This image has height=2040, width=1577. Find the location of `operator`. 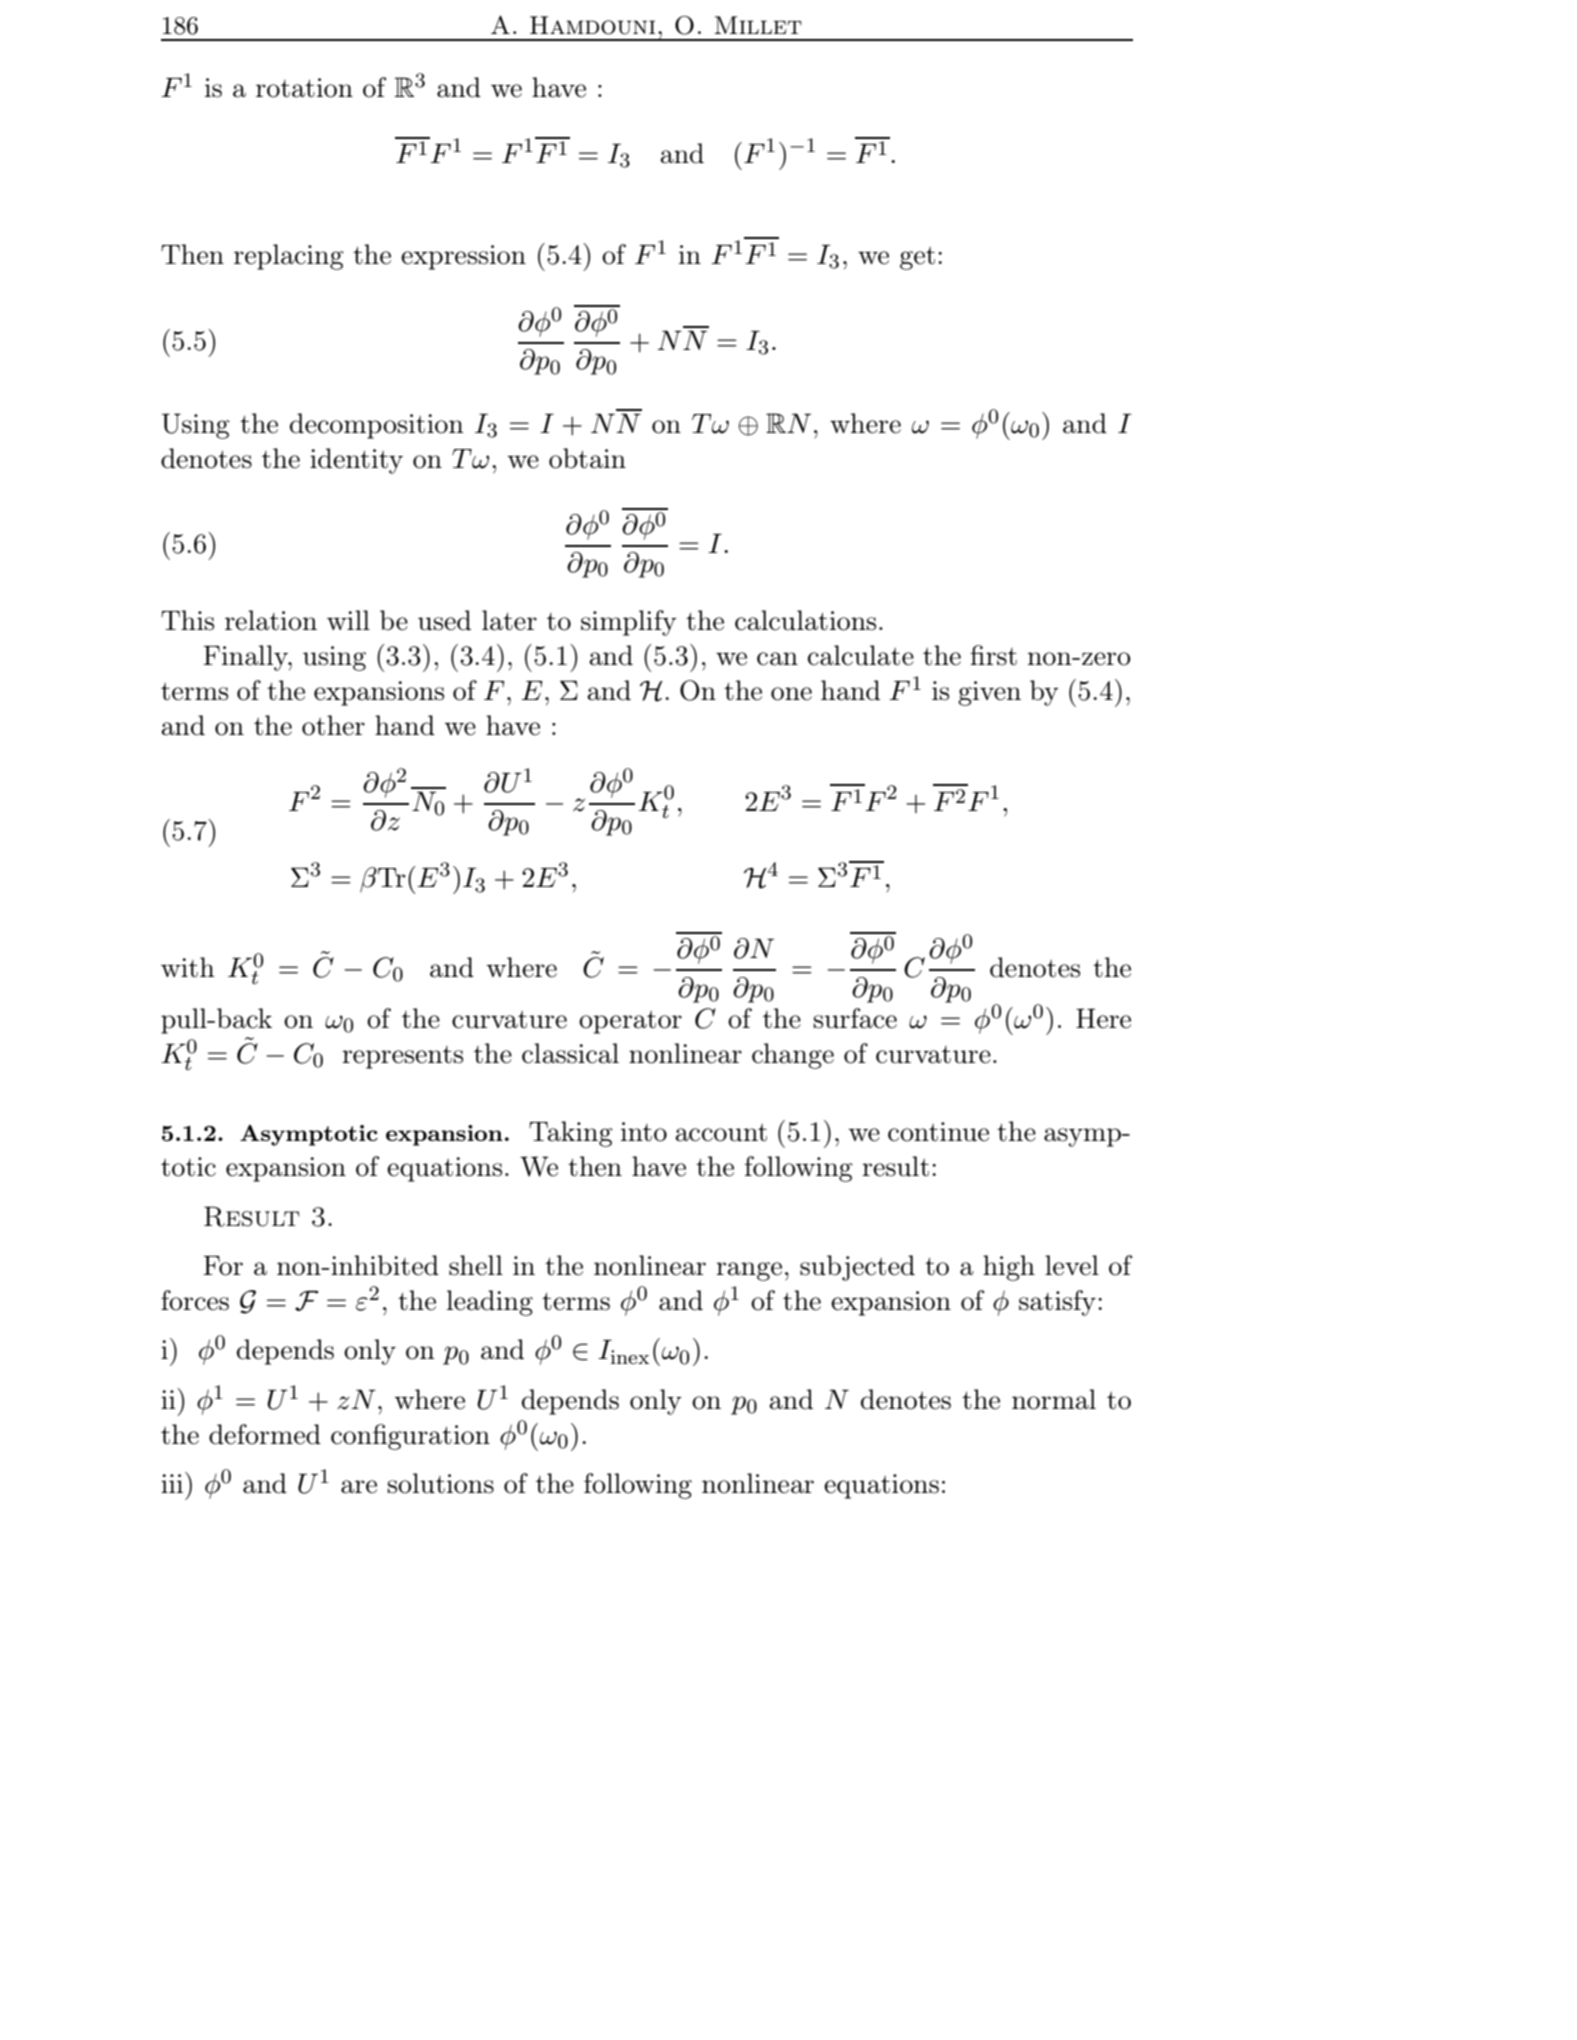

operator is located at coordinates (630, 1022).
